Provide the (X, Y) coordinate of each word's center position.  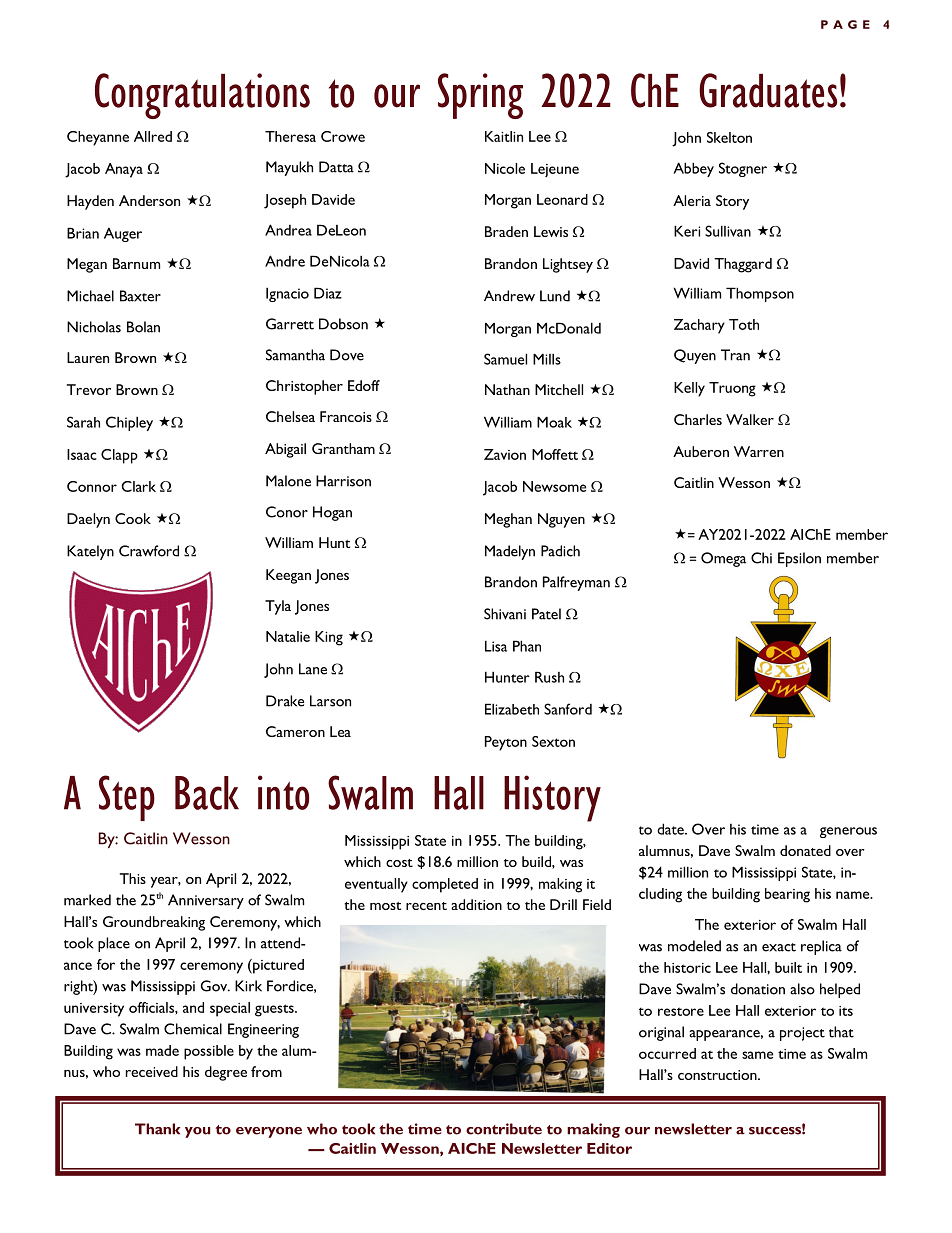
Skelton (729, 137)
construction (718, 1075)
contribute (504, 1129)
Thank (157, 1129)
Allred (153, 136)
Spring (480, 96)
